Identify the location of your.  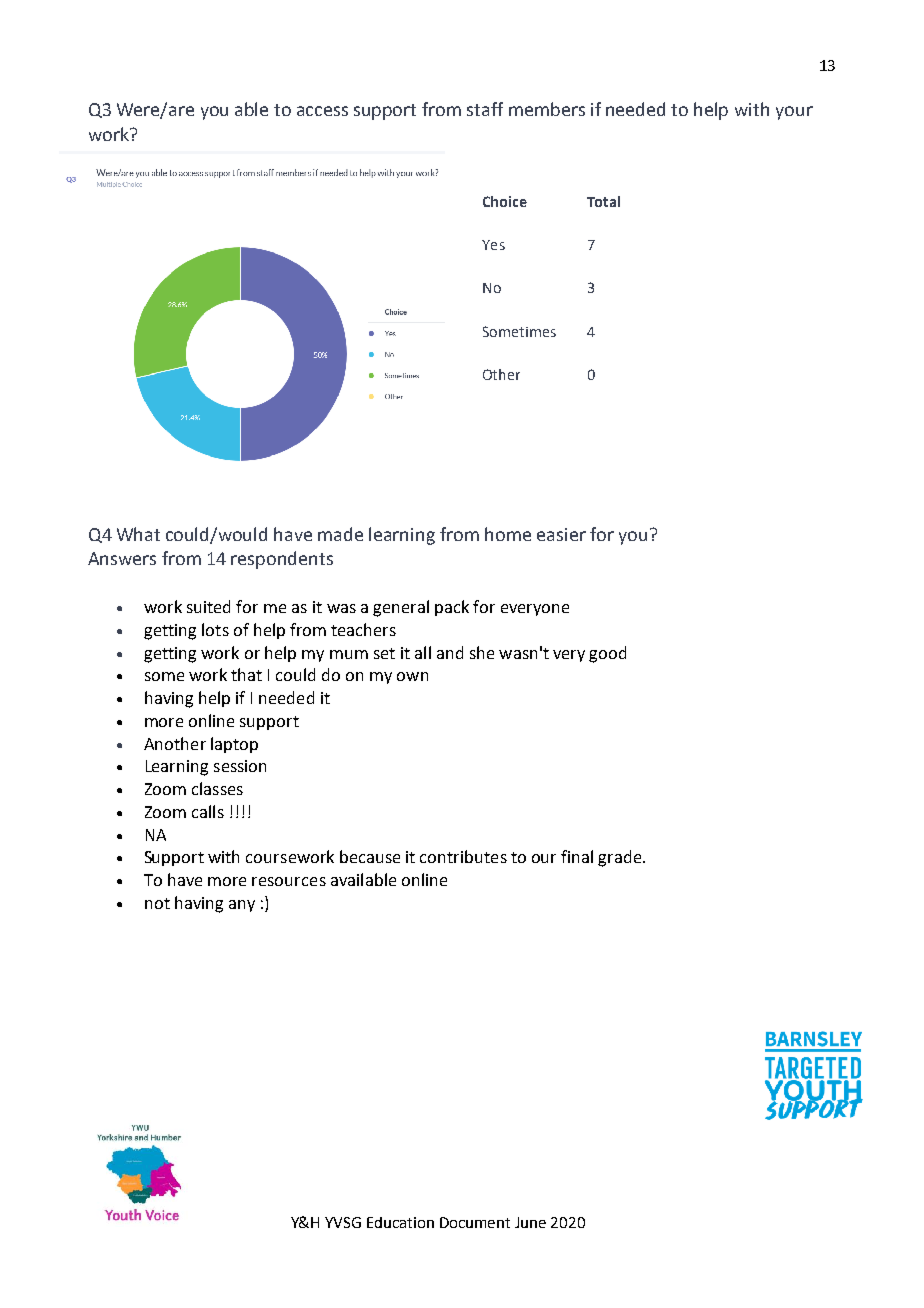
(794, 113).
